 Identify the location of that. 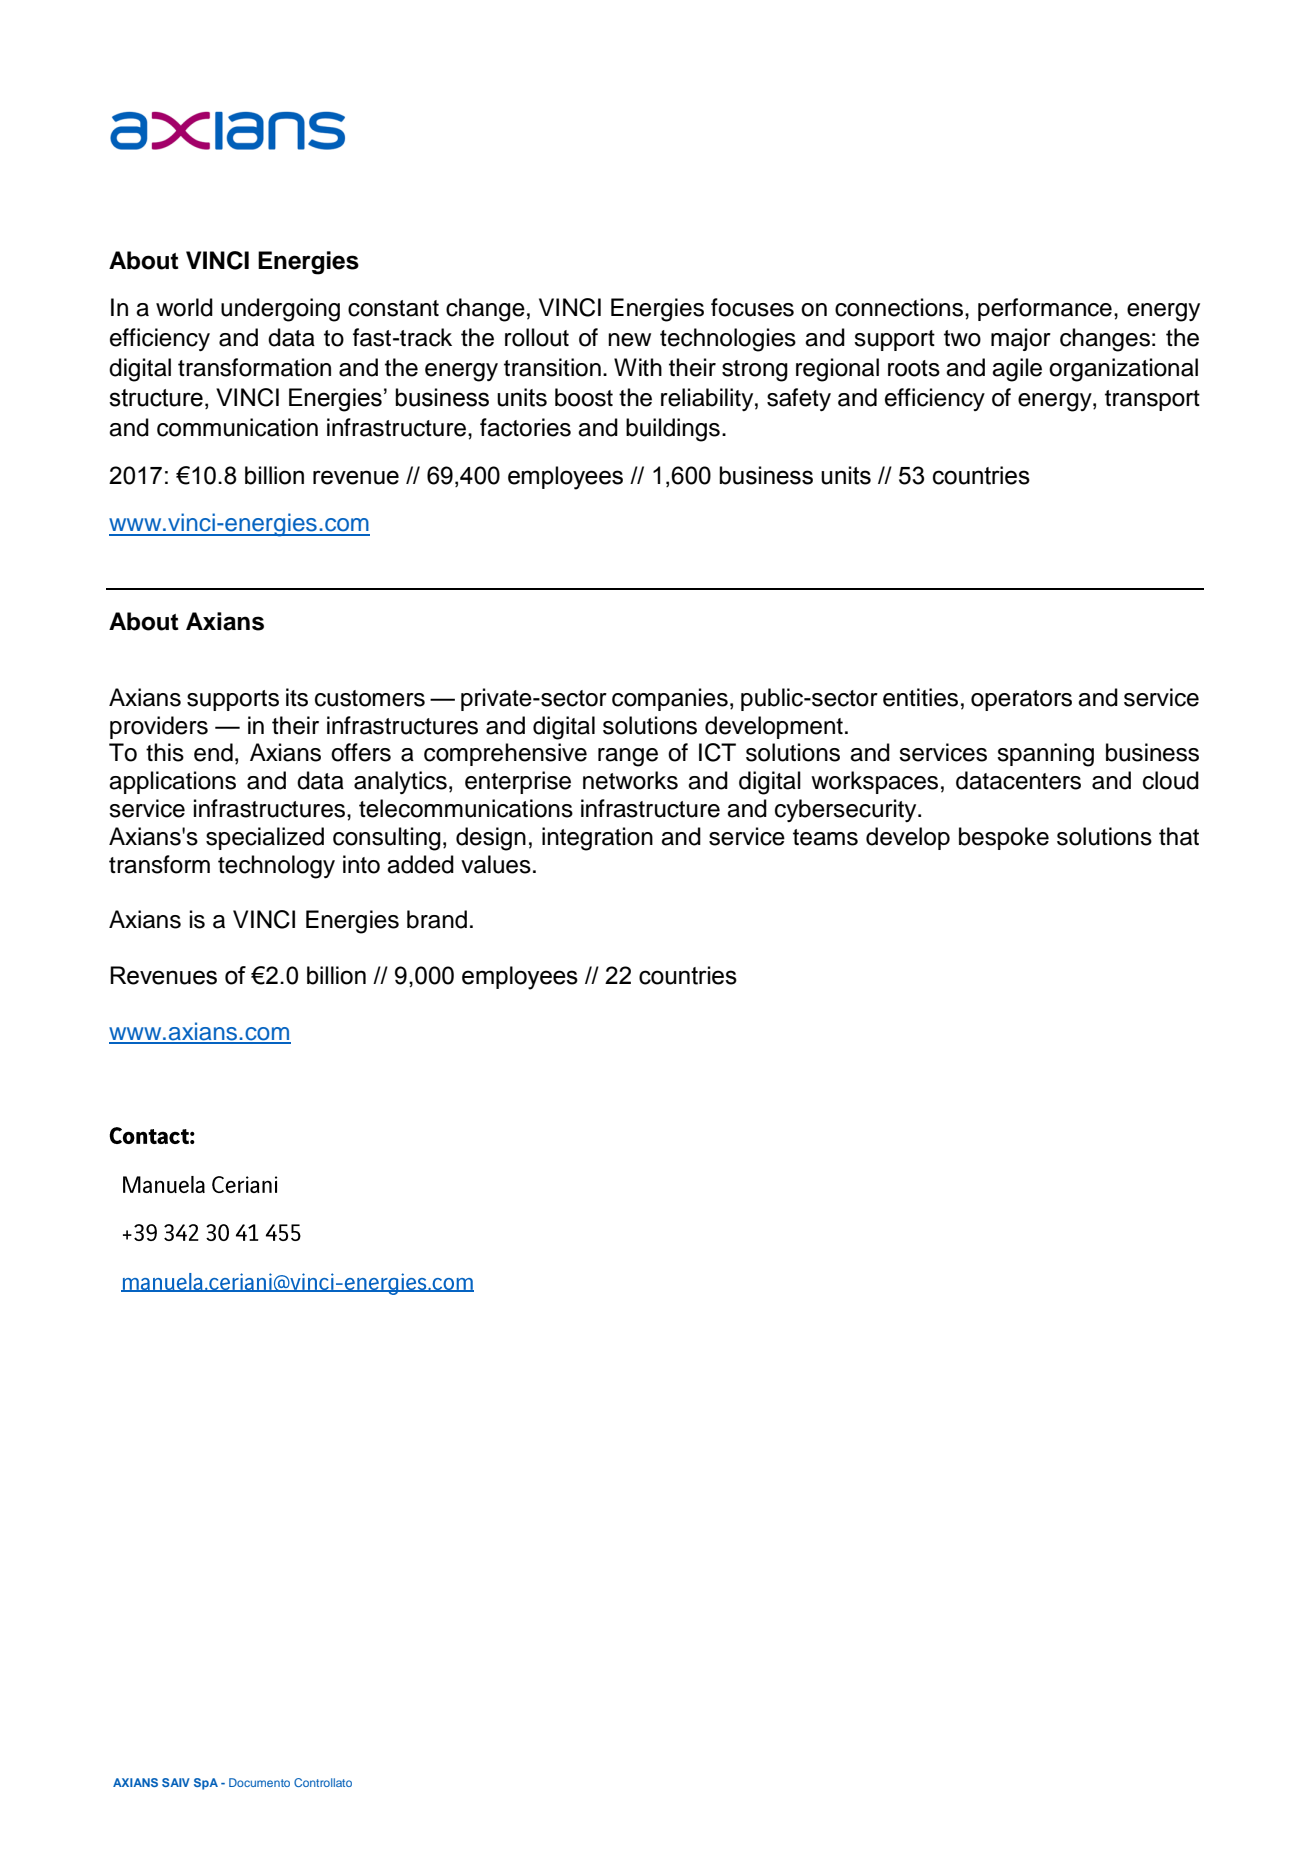
(1179, 836).
